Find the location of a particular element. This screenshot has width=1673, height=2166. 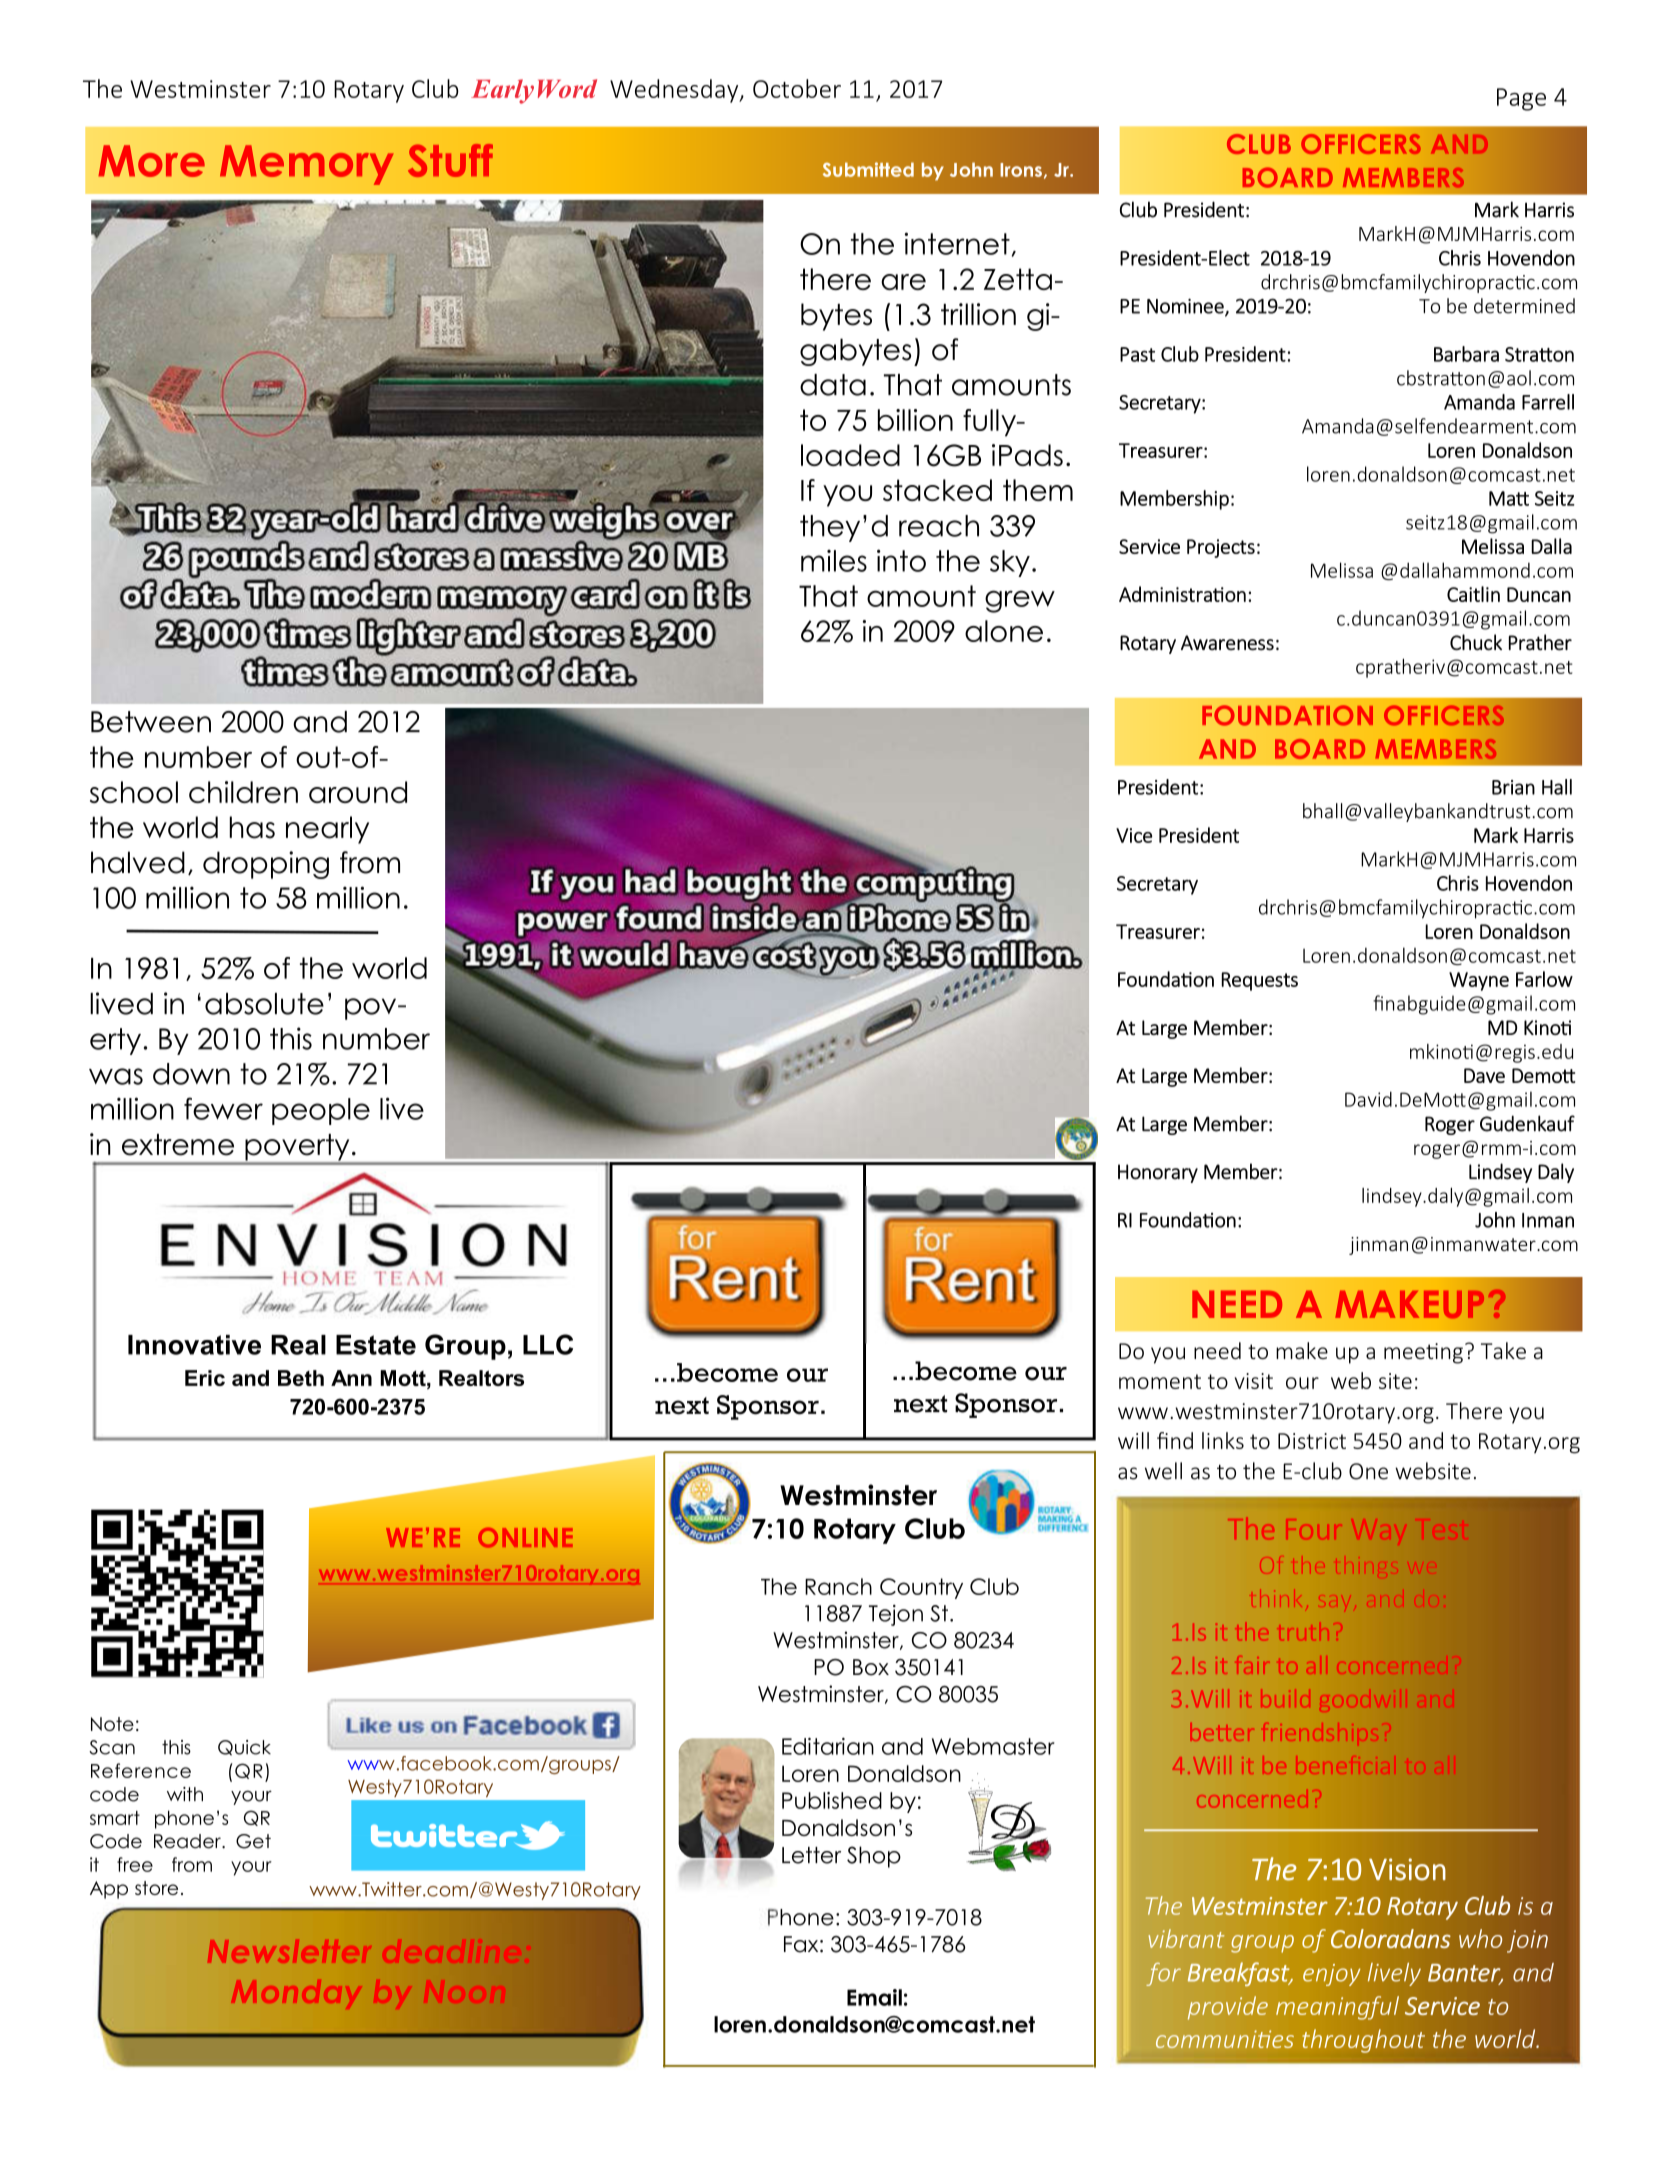

around is located at coordinates (358, 792).
